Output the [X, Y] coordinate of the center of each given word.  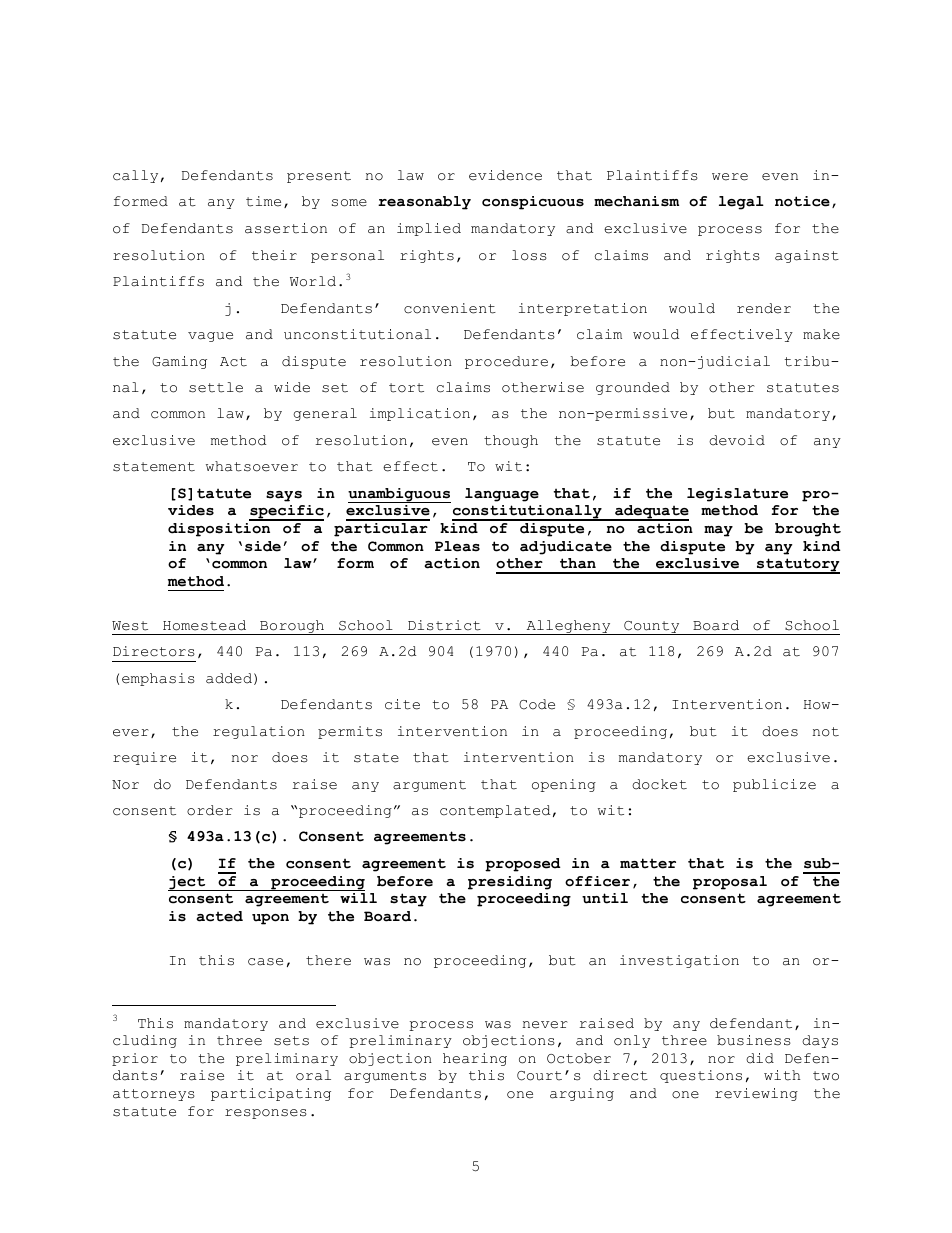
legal [741, 203]
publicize [774, 785]
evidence [505, 175]
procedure [506, 362]
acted [219, 916]
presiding [510, 883]
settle [216, 387]
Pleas [457, 546]
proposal [730, 883]
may [718, 531]
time [263, 201]
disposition [219, 530]
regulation [259, 732]
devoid [737, 440]
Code [537, 704]
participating [271, 1094]
